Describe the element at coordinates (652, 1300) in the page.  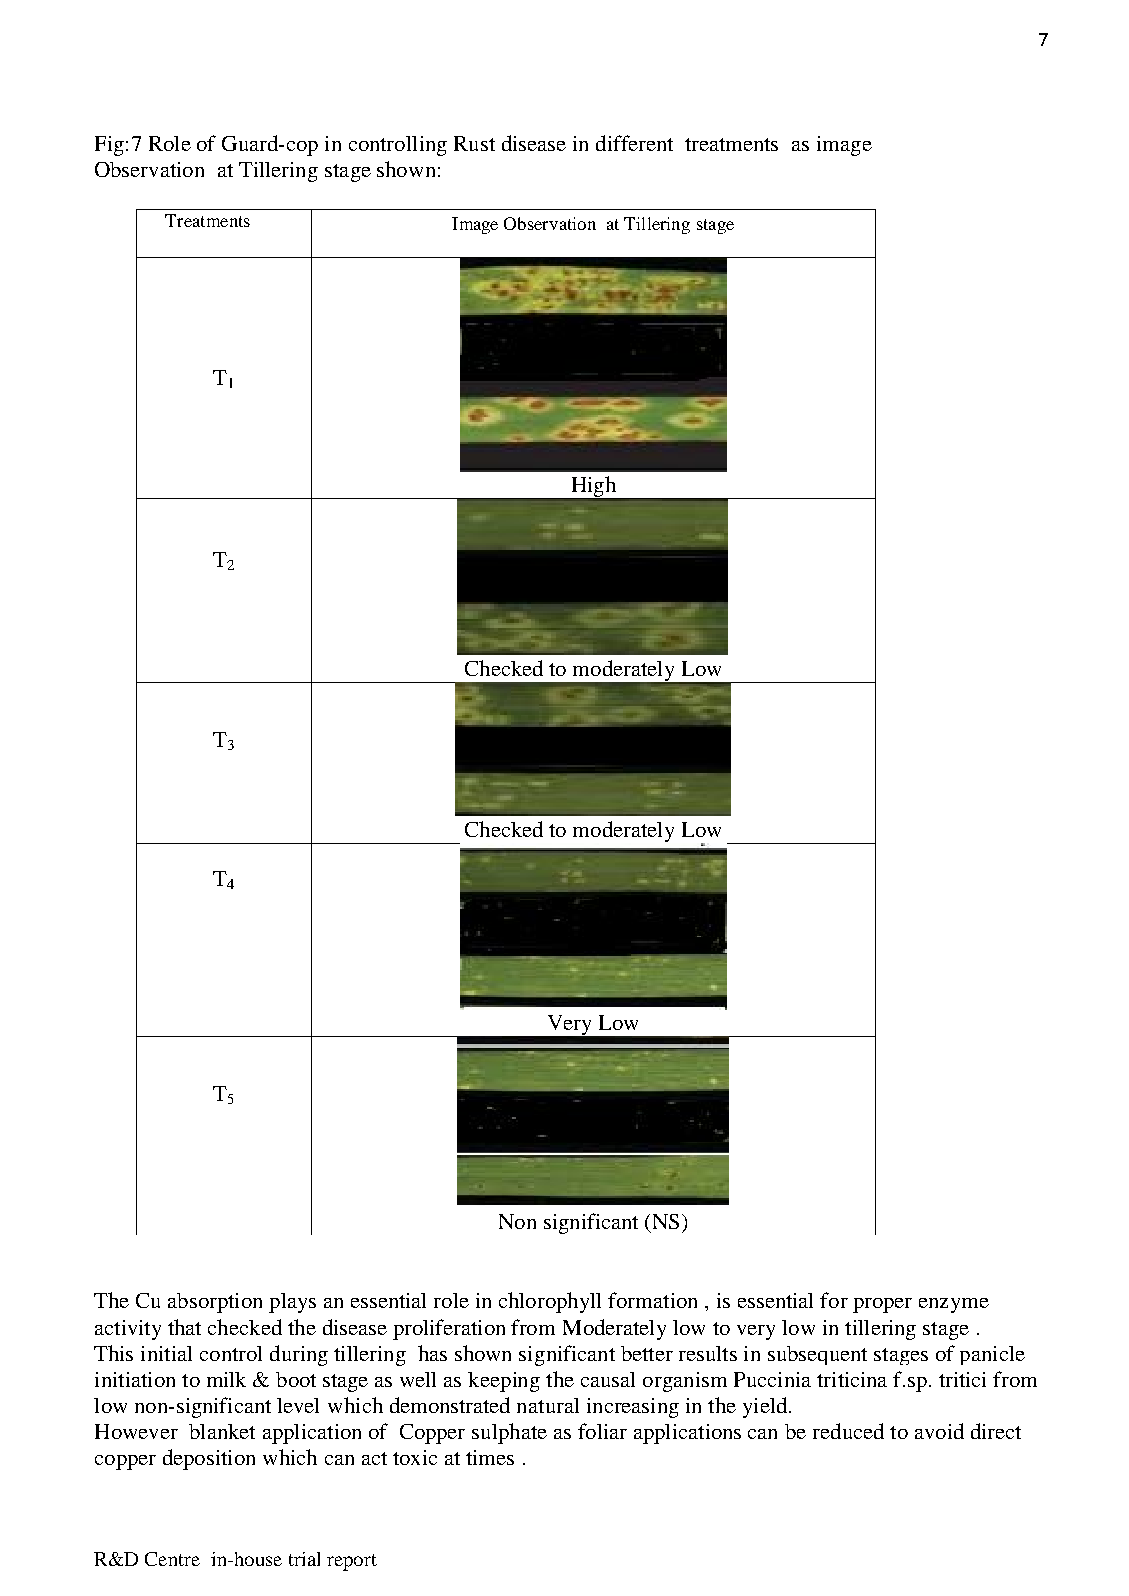
I see `formation` at that location.
